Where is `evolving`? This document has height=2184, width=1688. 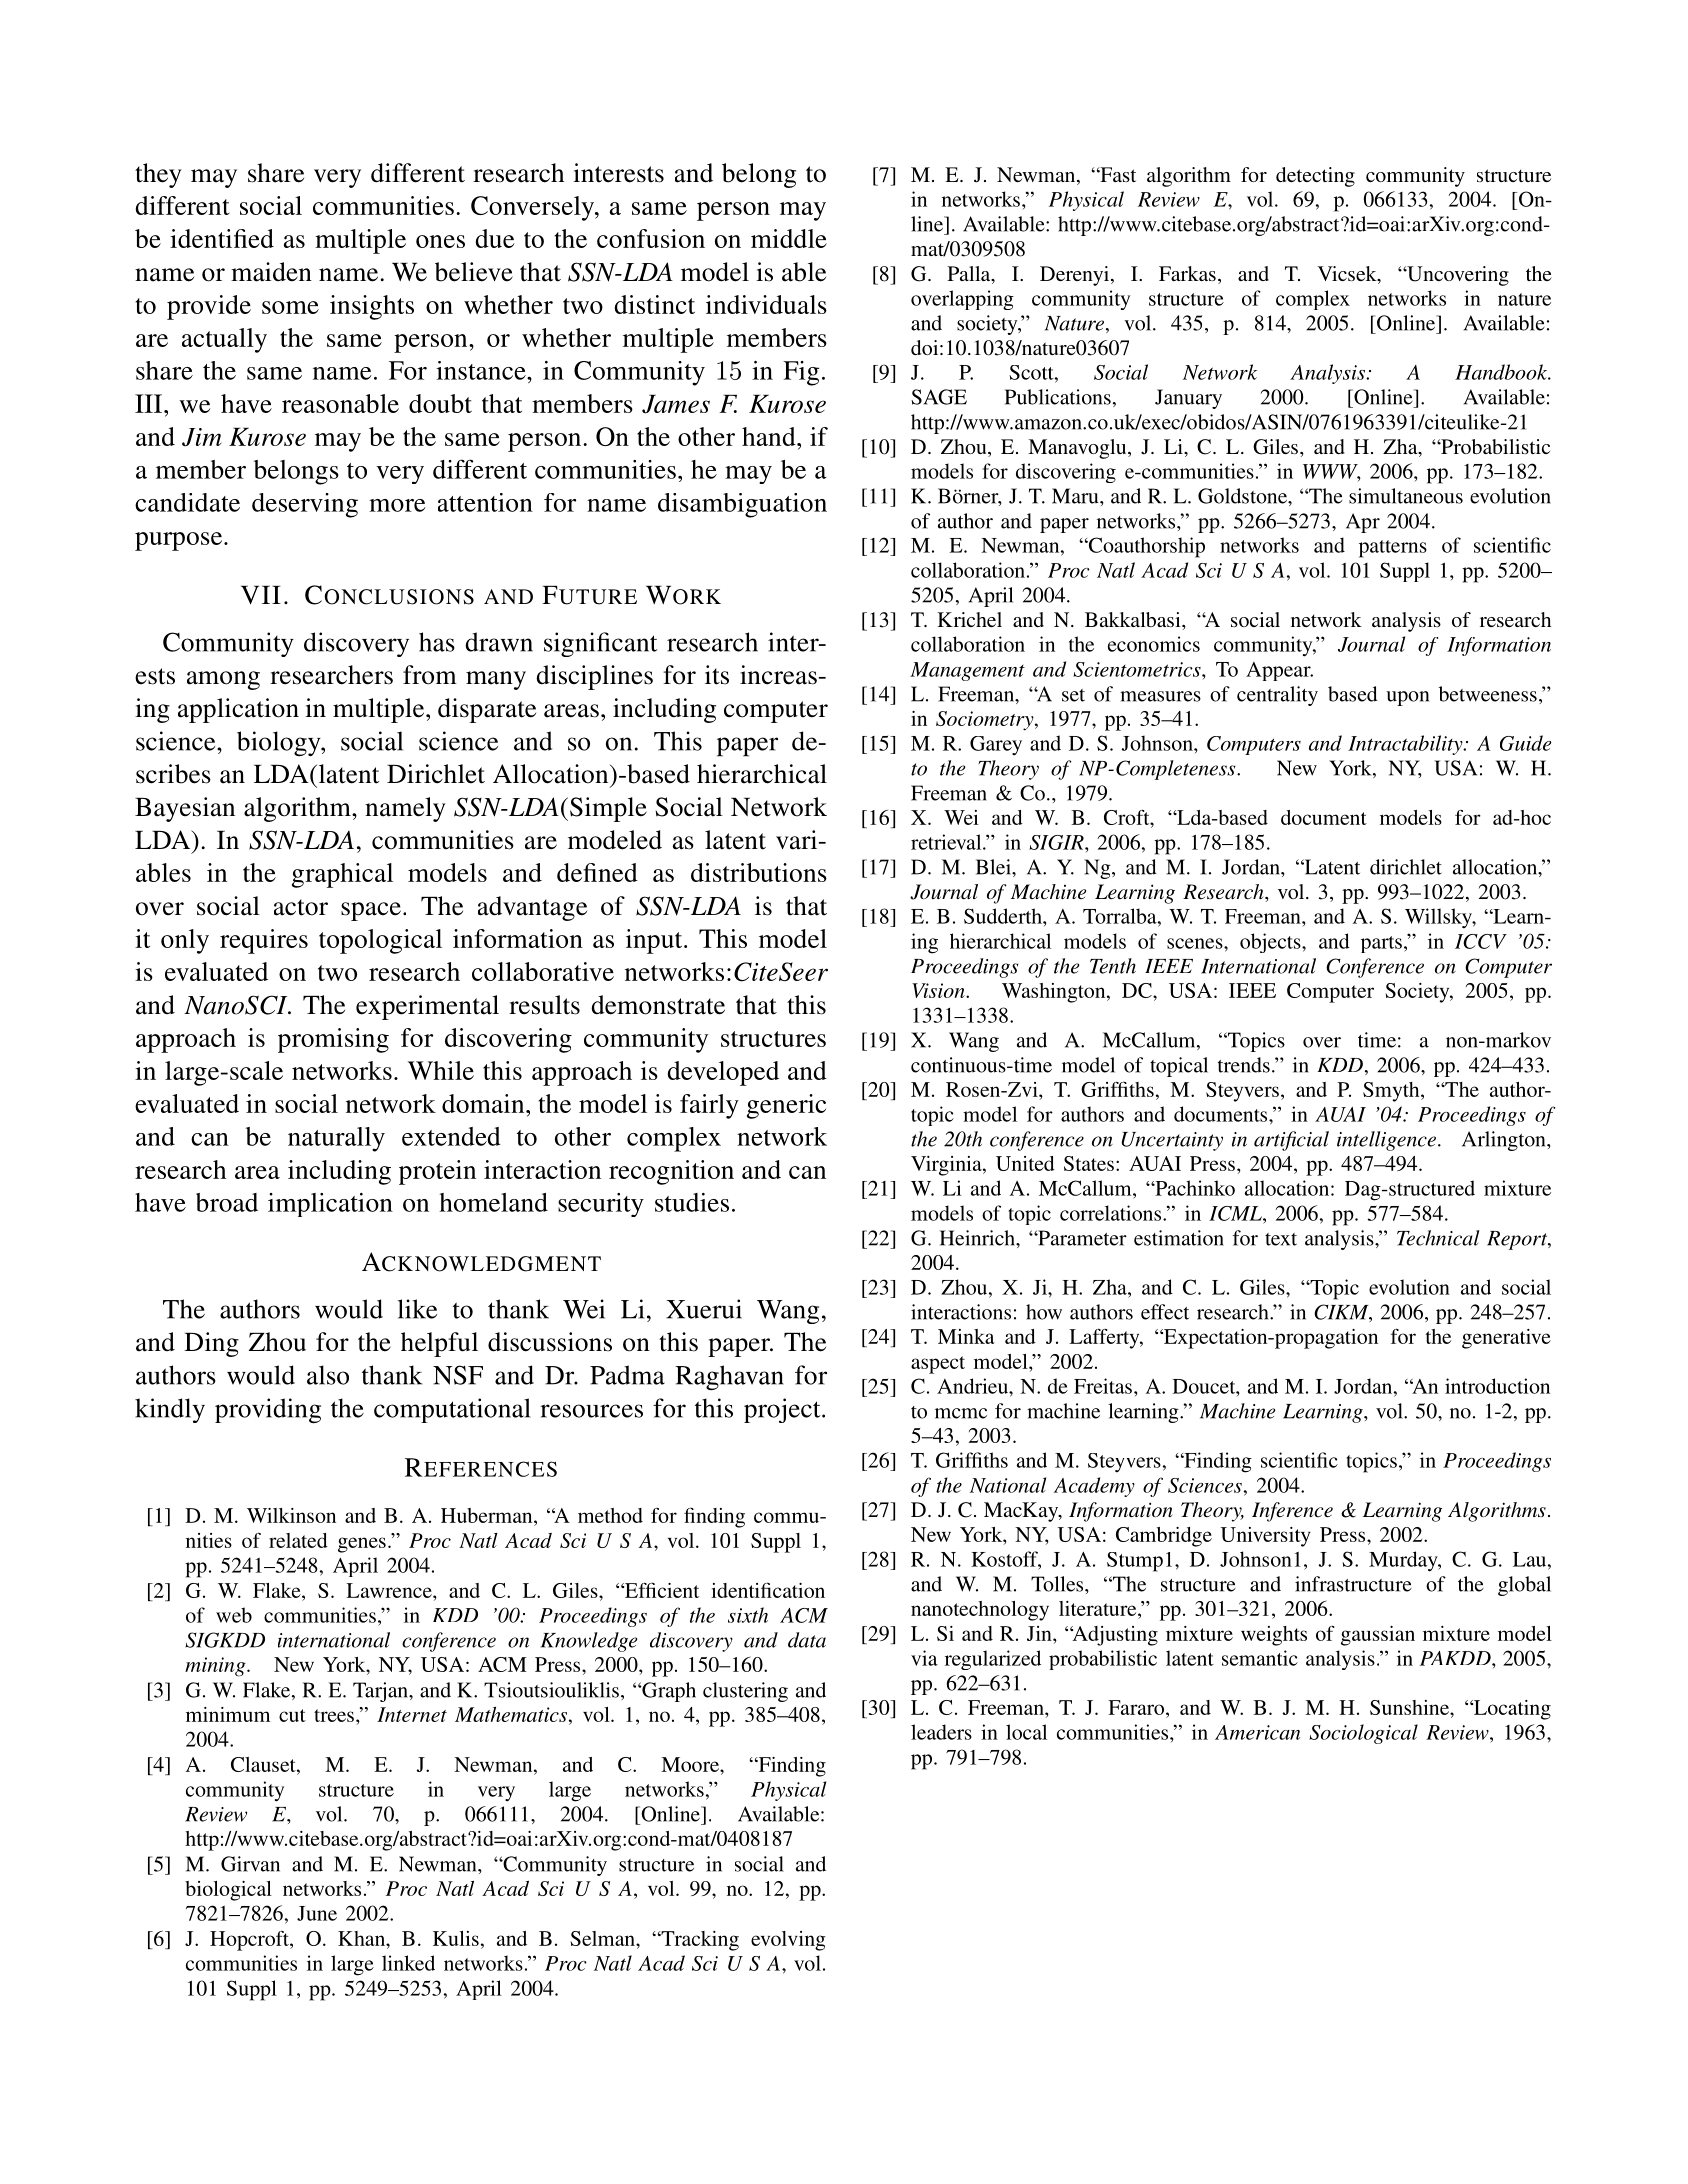 evolving is located at coordinates (788, 1941).
